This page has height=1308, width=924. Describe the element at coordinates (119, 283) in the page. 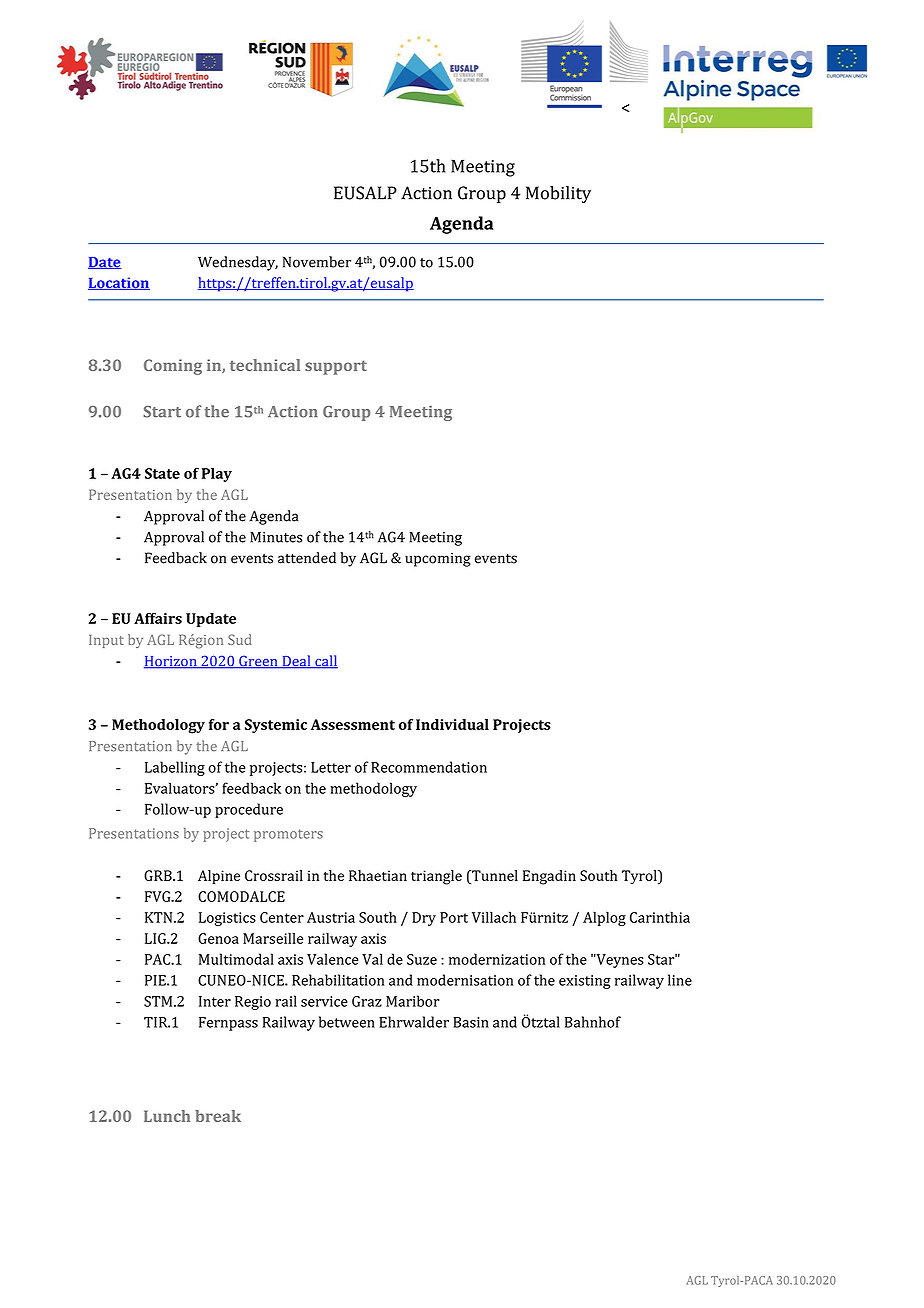

I see `Location` at that location.
